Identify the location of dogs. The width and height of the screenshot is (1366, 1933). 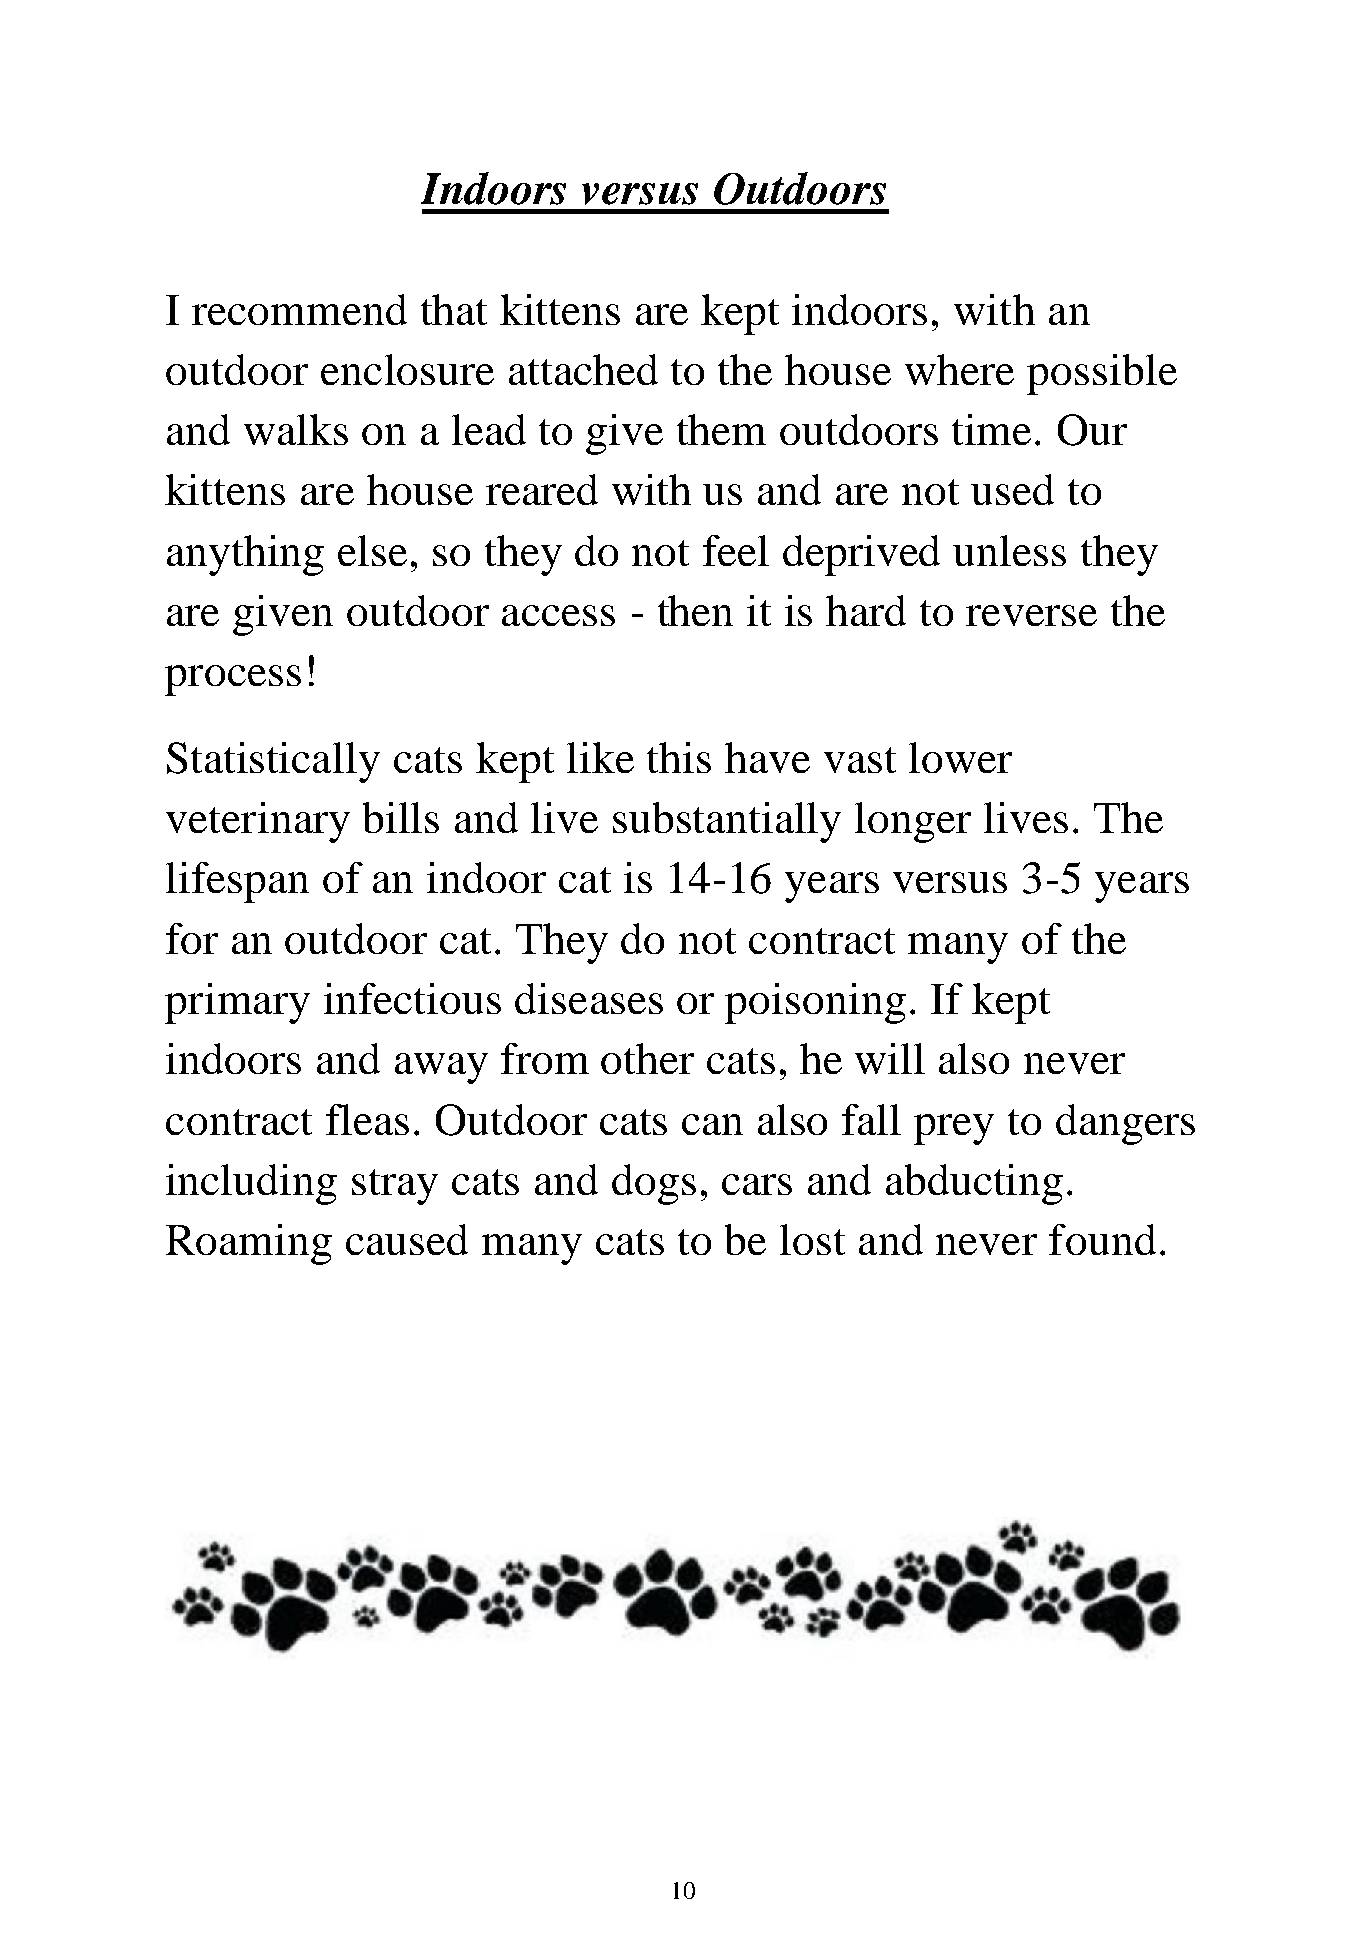
(654, 1184).
